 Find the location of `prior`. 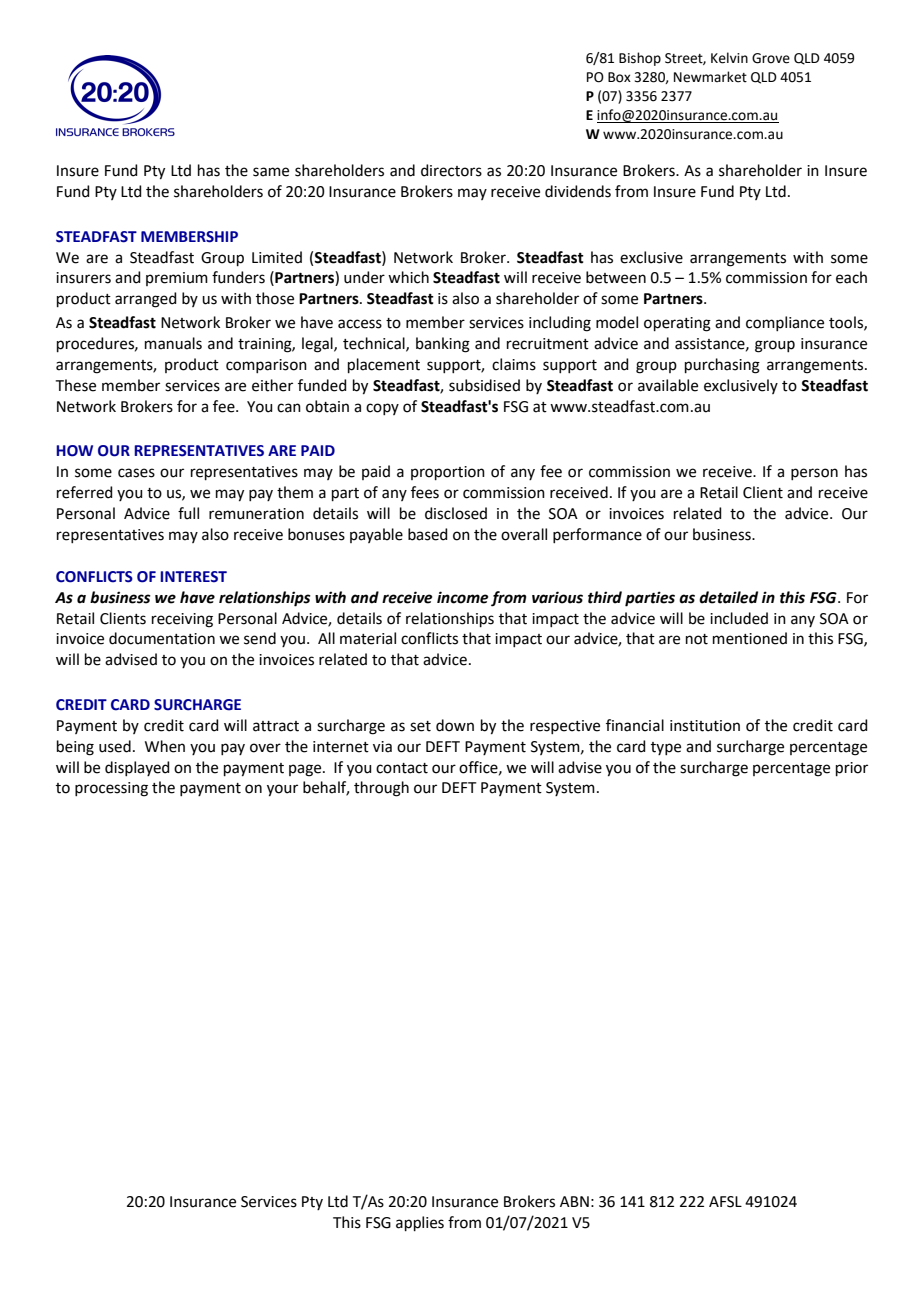

prior is located at coordinates (852, 769).
